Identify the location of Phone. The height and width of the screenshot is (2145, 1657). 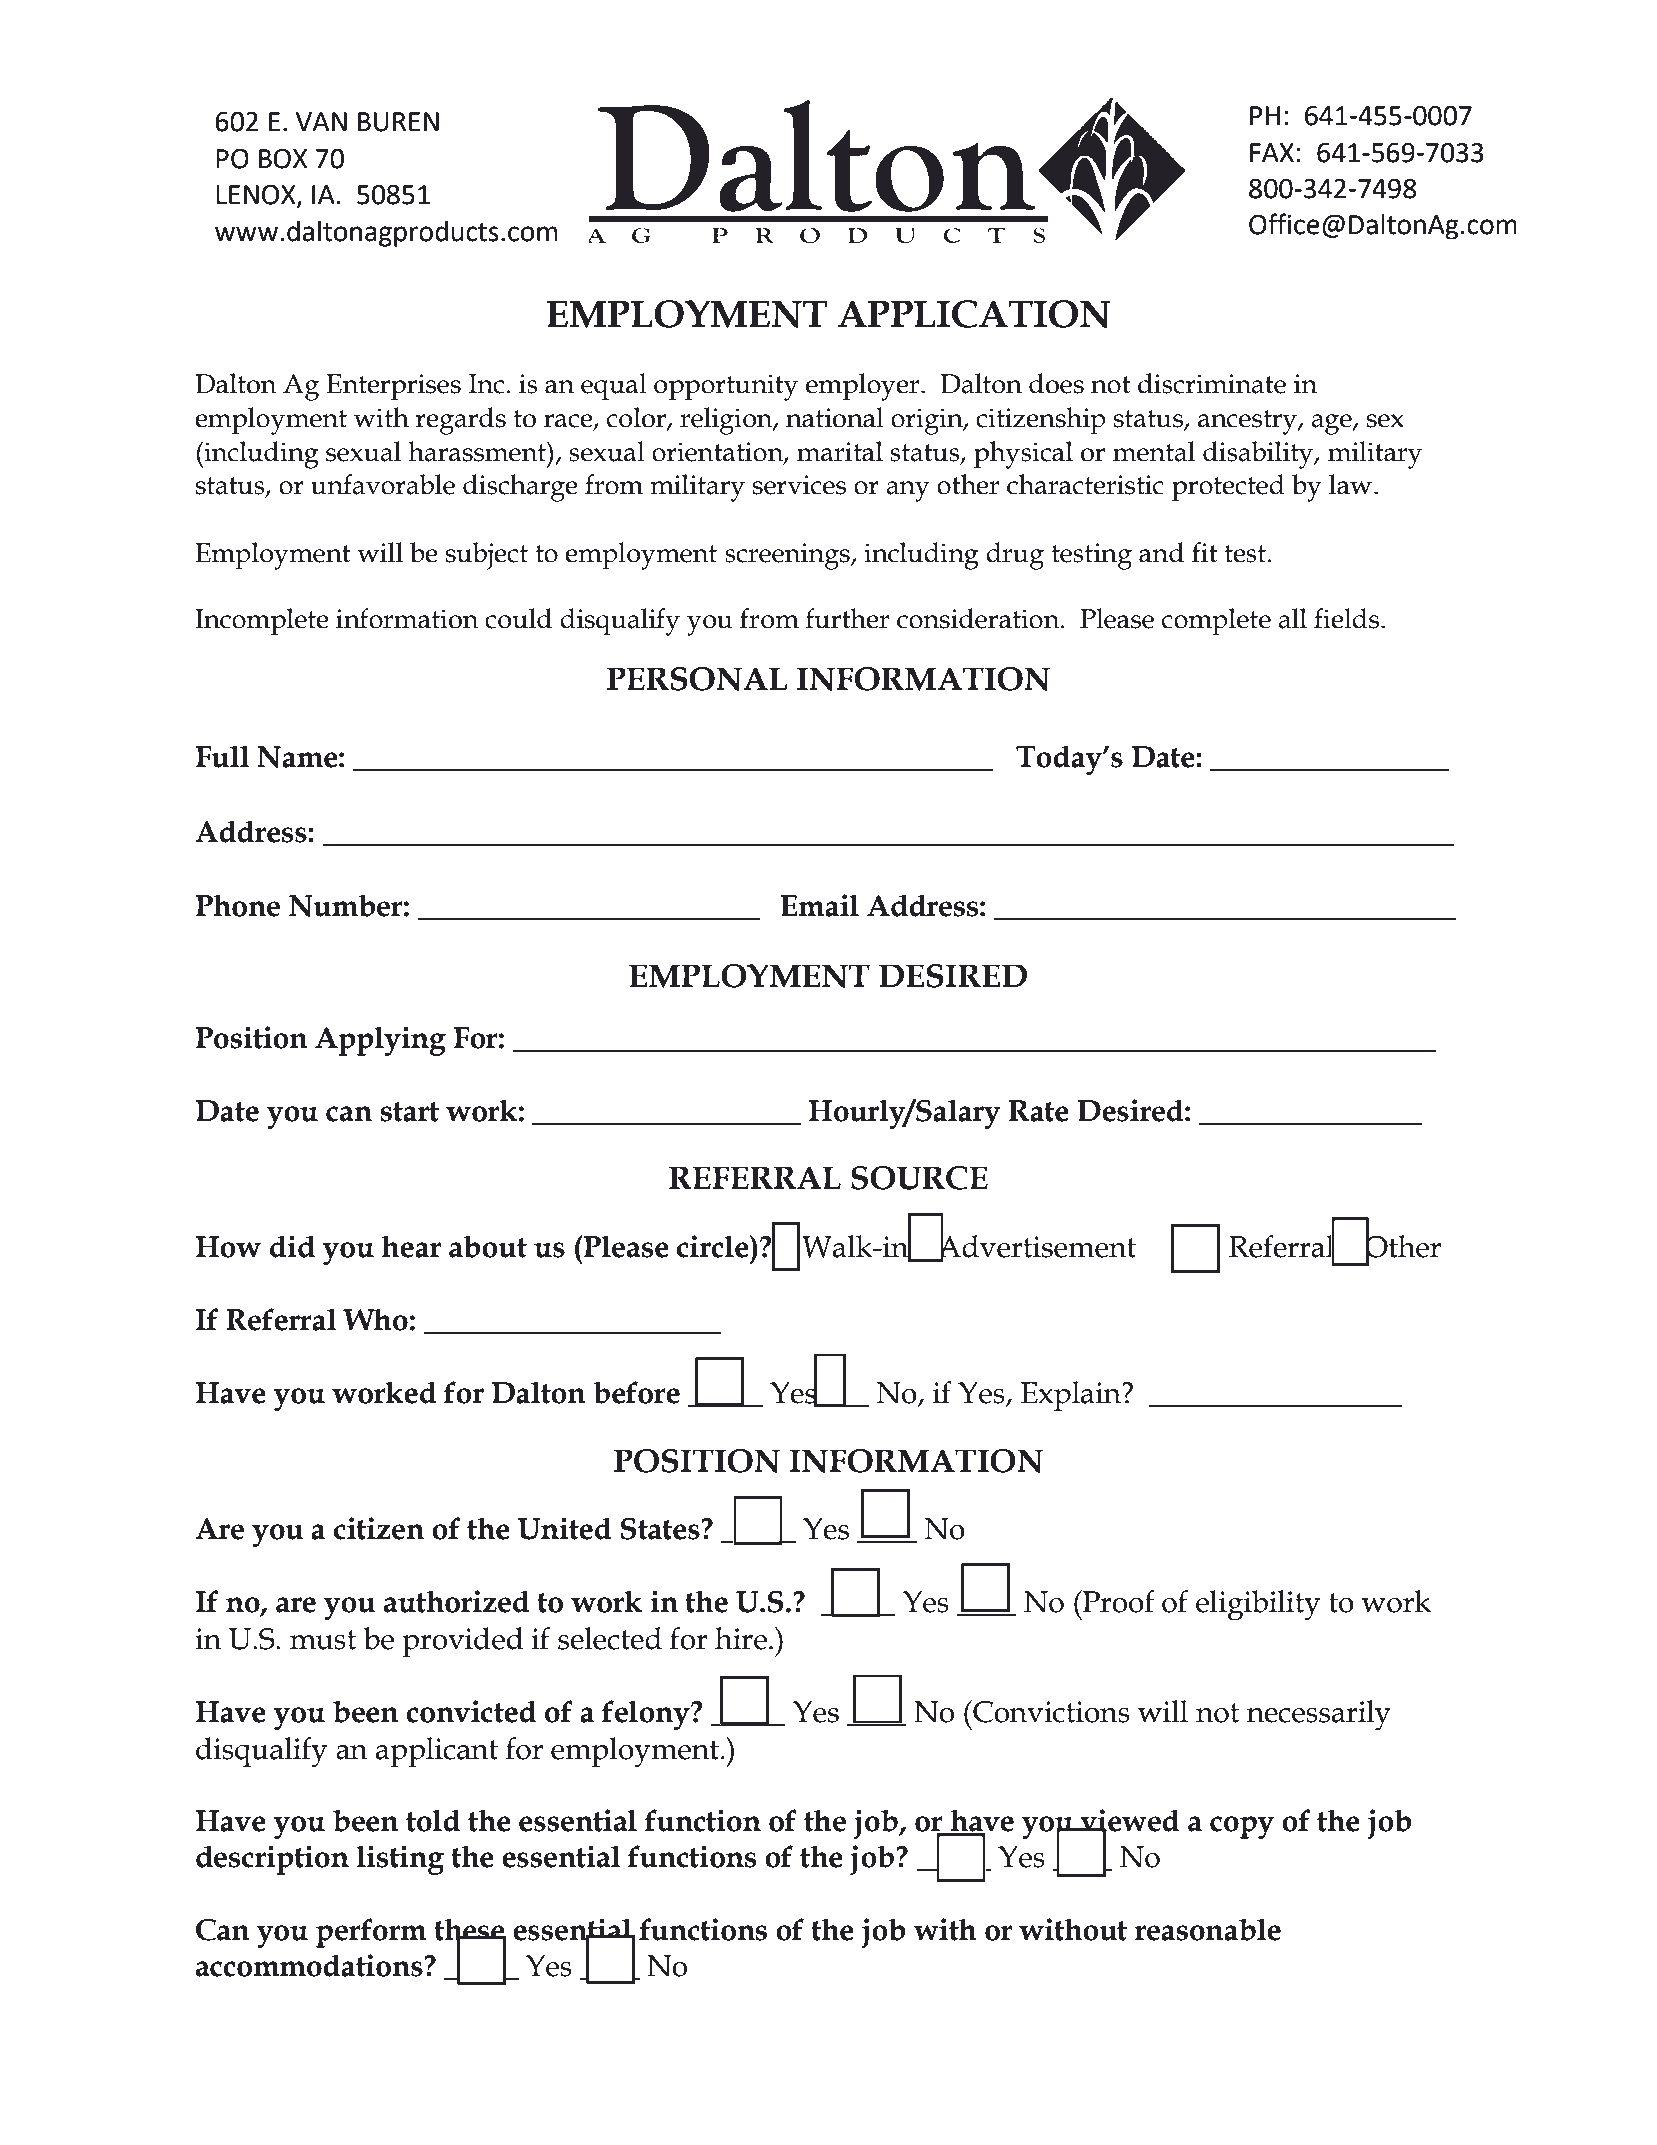
(238, 905).
